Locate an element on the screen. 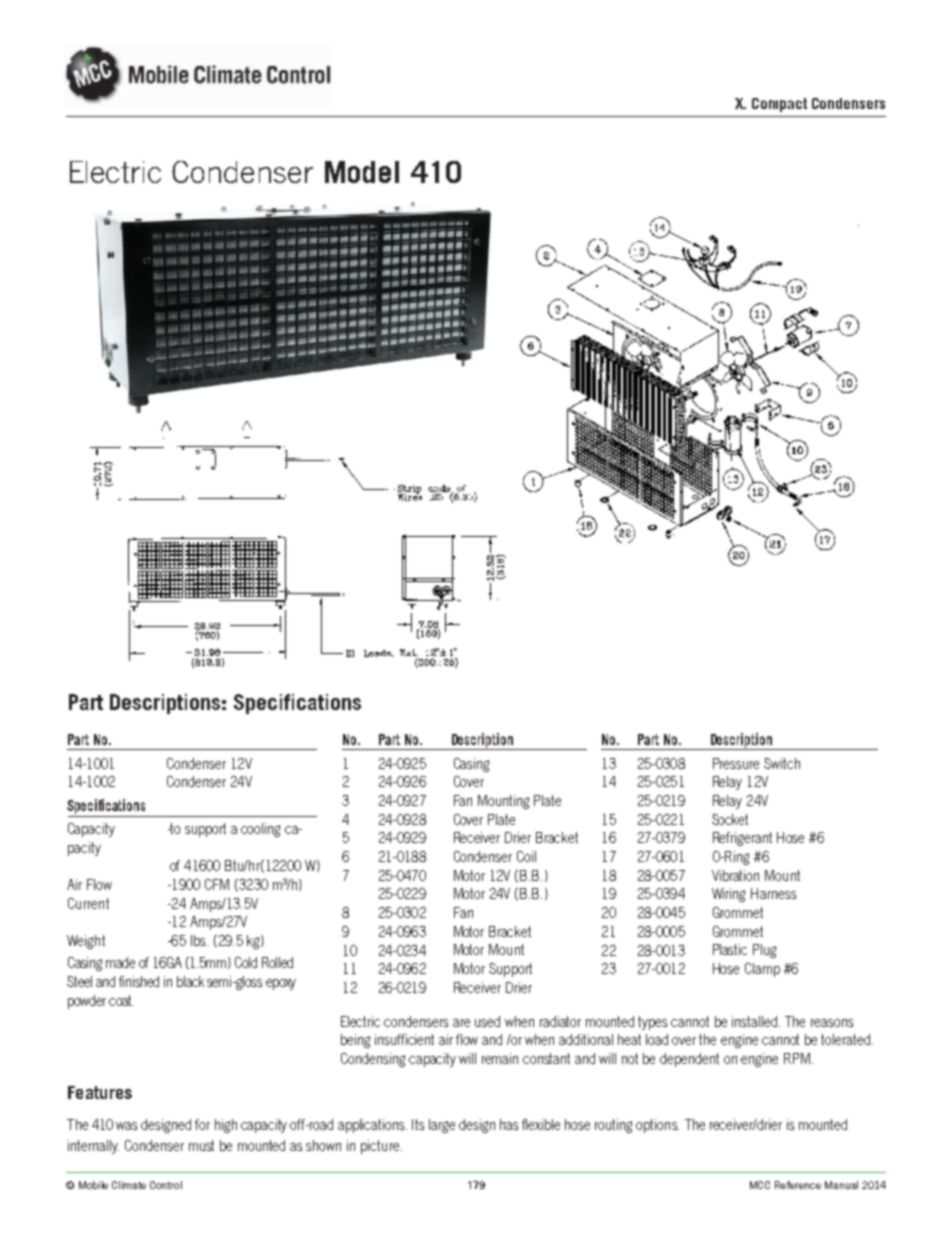 The height and width of the screenshot is (1233, 952). Coil is located at coordinates (526, 856).
